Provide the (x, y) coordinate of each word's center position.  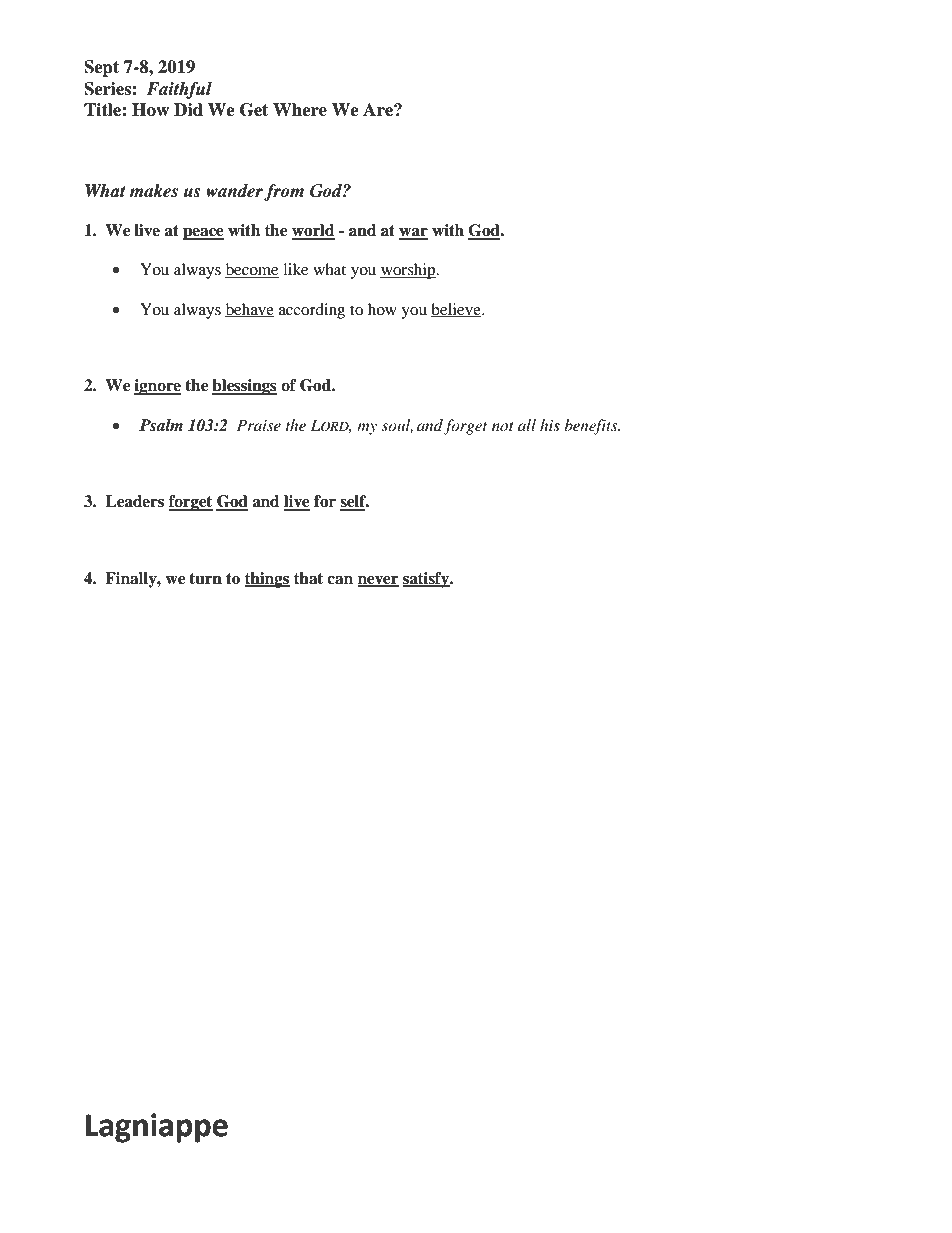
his (550, 425)
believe (457, 310)
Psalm (161, 425)
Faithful (179, 90)
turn (205, 579)
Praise (259, 425)
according (312, 311)
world (313, 231)
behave (249, 310)
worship (409, 271)
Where (300, 110)
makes (153, 191)
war (413, 233)
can (340, 580)
